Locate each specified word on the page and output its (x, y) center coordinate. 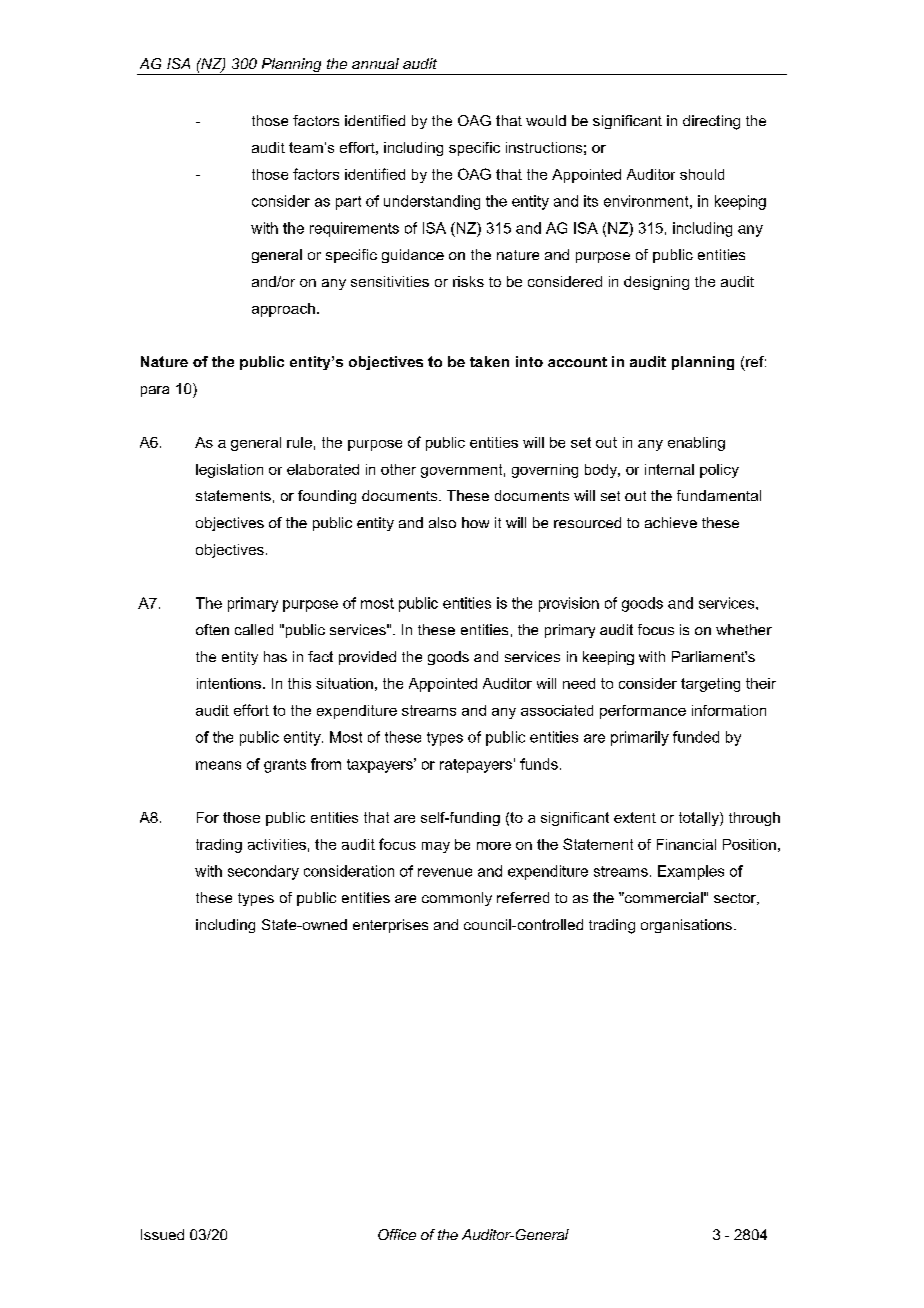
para (155, 391)
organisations (686, 926)
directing (711, 122)
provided (367, 658)
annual (375, 63)
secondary (263, 872)
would (546, 120)
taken (489, 361)
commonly (457, 899)
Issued (162, 1234)
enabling (696, 444)
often (212, 629)
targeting (710, 685)
